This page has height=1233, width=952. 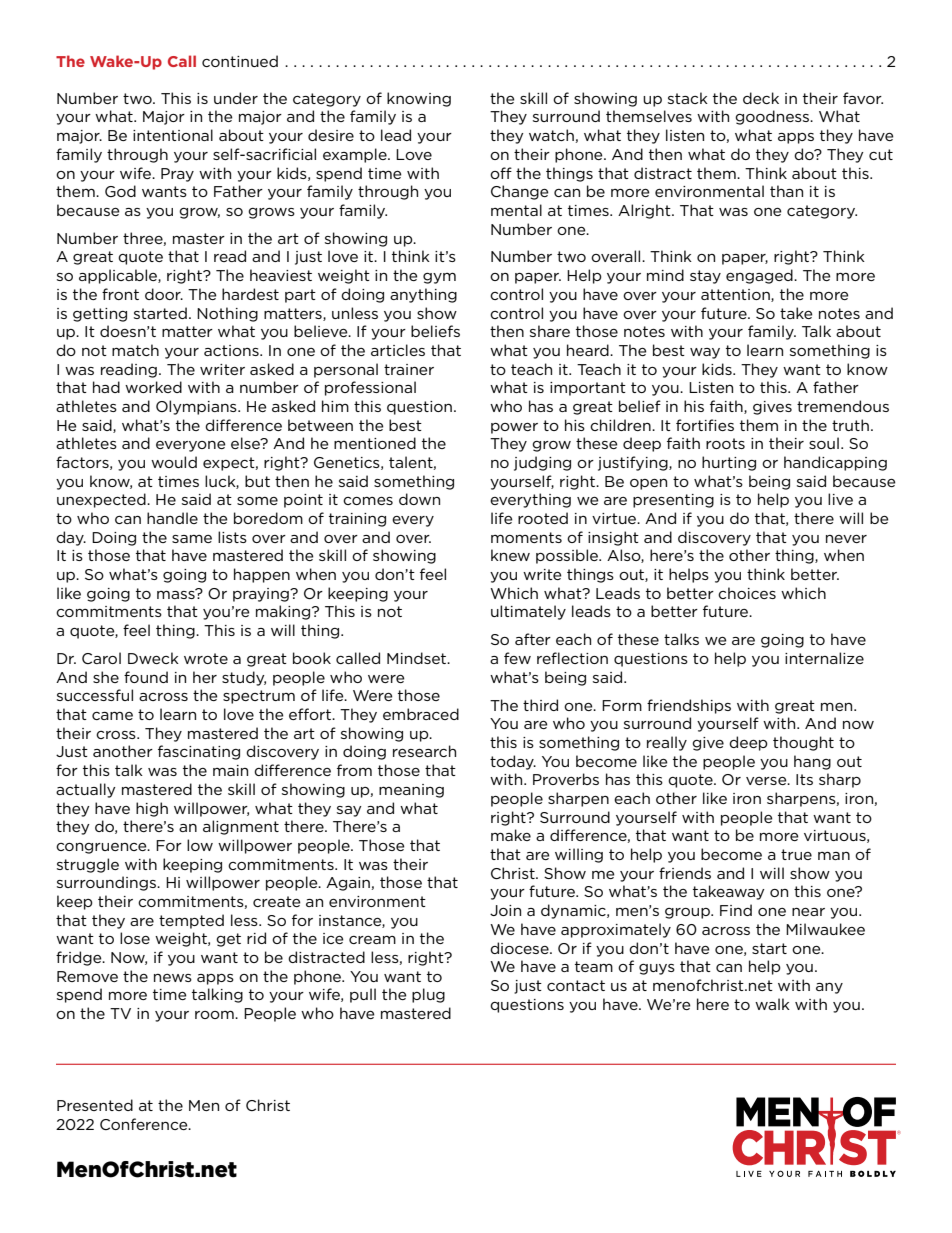 I want to click on walk, so click(x=772, y=1004).
